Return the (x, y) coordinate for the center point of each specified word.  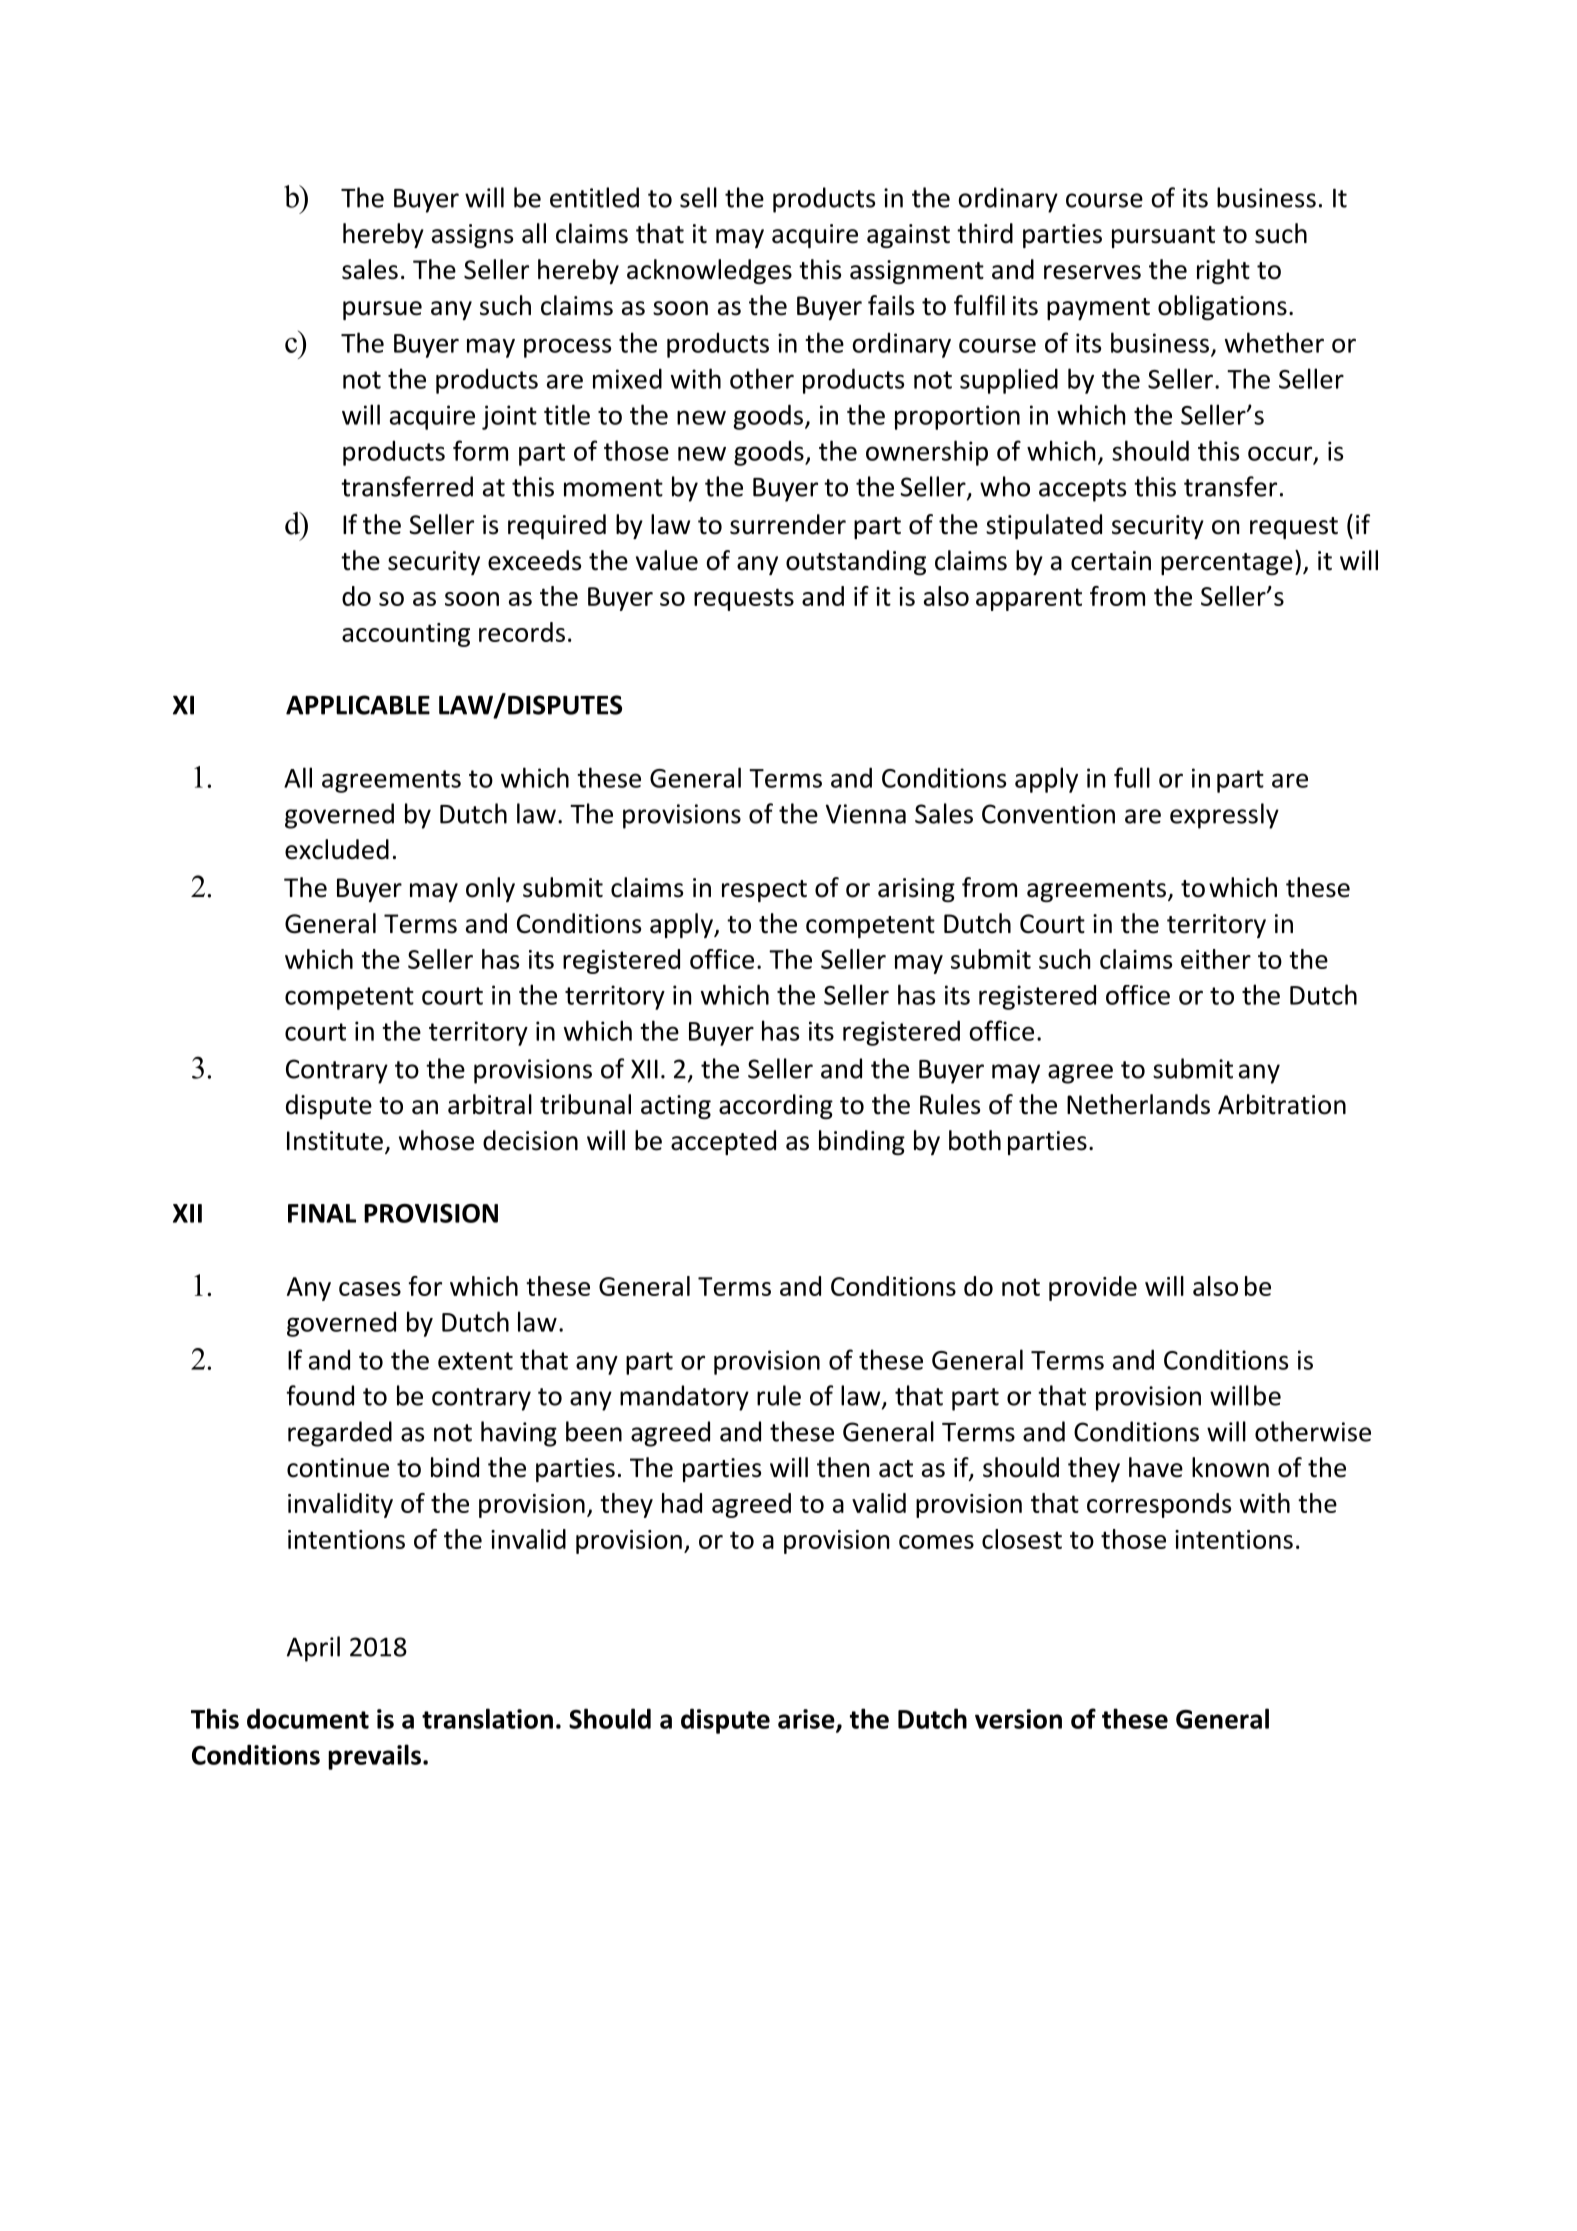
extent (475, 1361)
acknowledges (709, 271)
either (1216, 959)
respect (764, 891)
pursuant (1163, 237)
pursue (382, 310)
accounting (406, 635)
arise (807, 1720)
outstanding (856, 562)
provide (1093, 1288)
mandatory (684, 1398)
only (490, 889)
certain (1111, 561)
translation (487, 1718)
